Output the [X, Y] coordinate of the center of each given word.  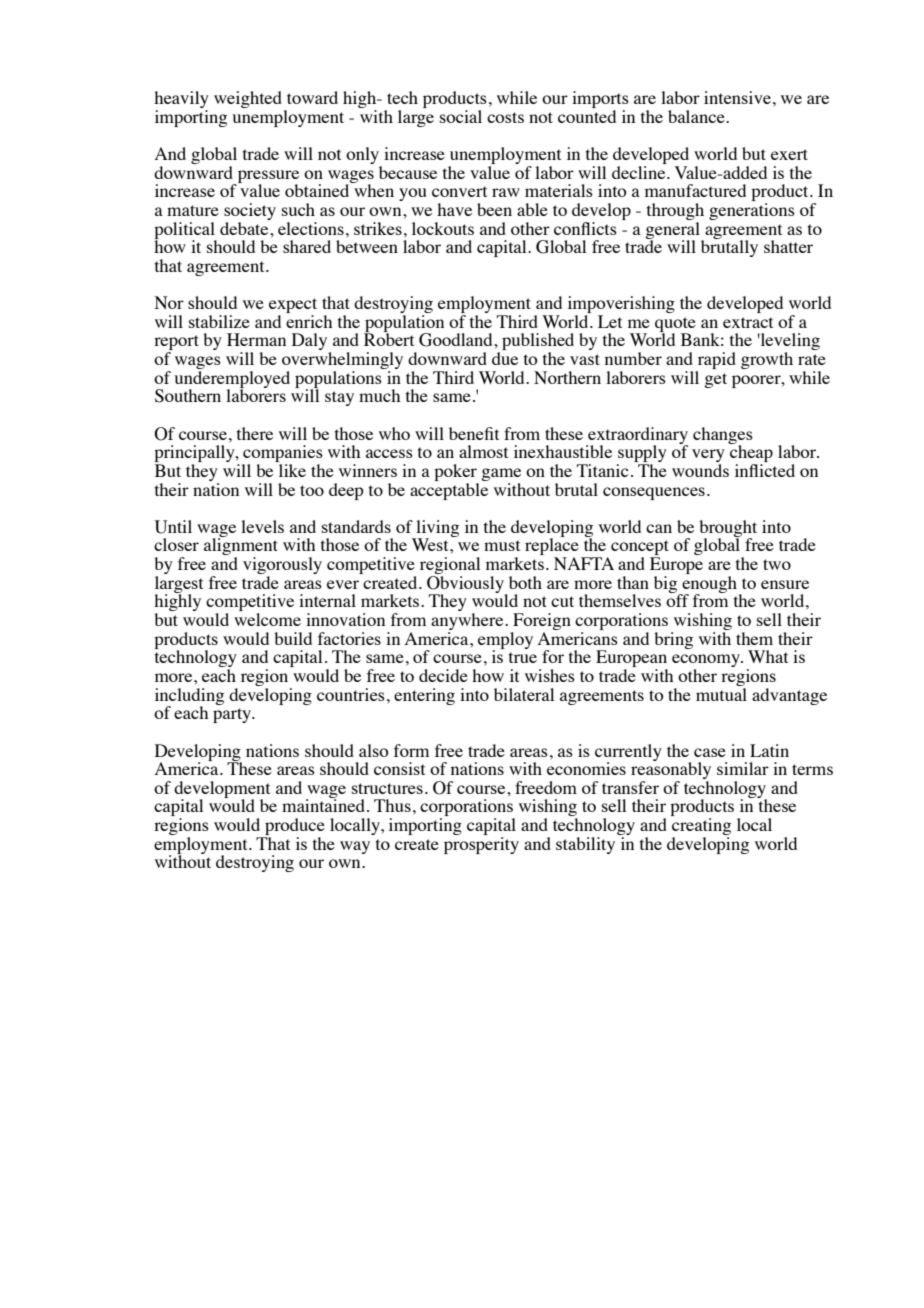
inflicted [765, 470]
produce [294, 828]
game [501, 474]
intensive [737, 97]
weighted [248, 99]
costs [505, 117]
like [292, 470]
